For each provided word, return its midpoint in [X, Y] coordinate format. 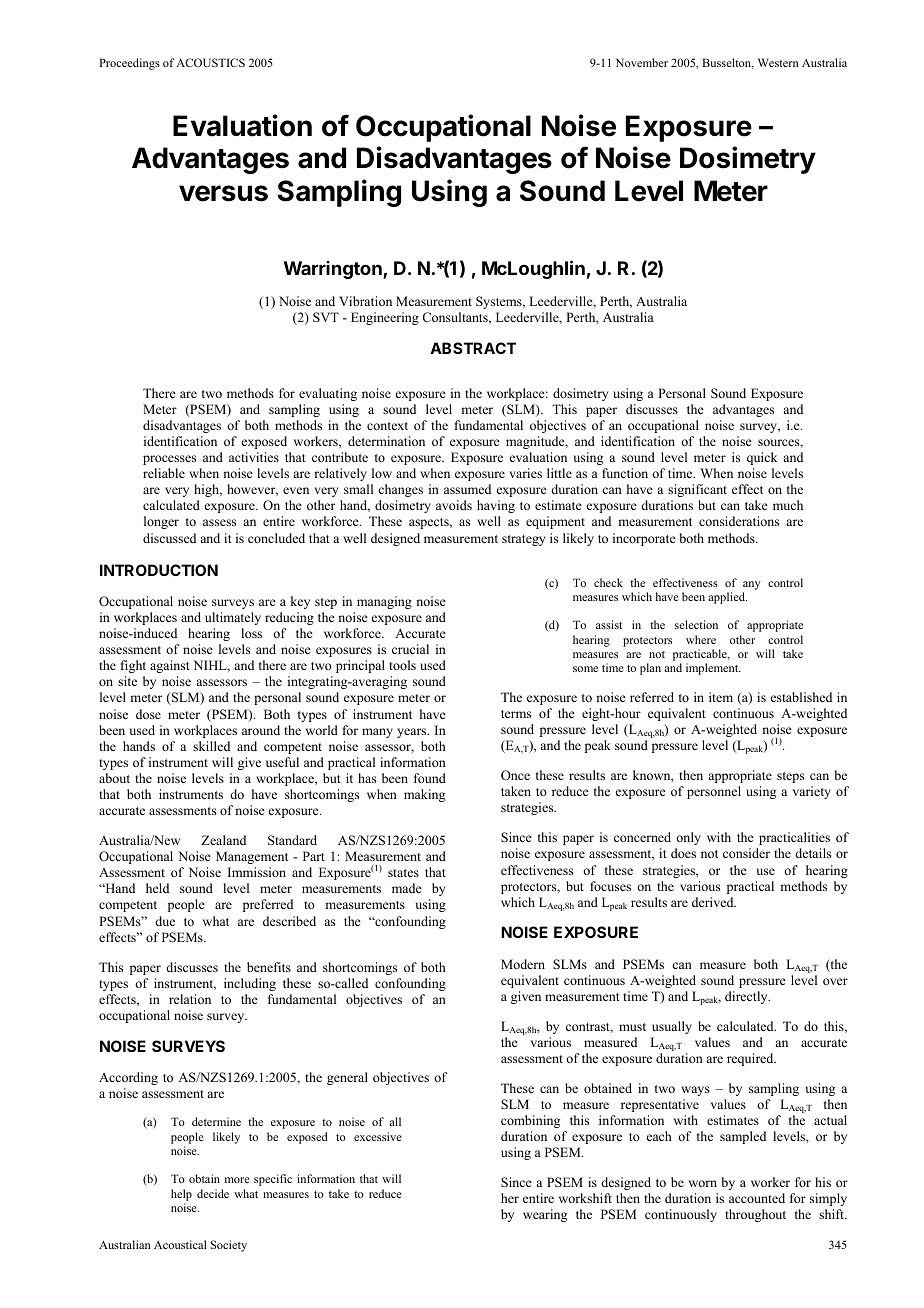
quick [762, 458]
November [642, 62]
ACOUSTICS [210, 62]
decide [213, 1193]
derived [714, 902]
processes [169, 460]
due [165, 921]
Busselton [728, 63]
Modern [523, 964]
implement [713, 669]
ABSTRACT [473, 348]
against [170, 666]
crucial [410, 649]
